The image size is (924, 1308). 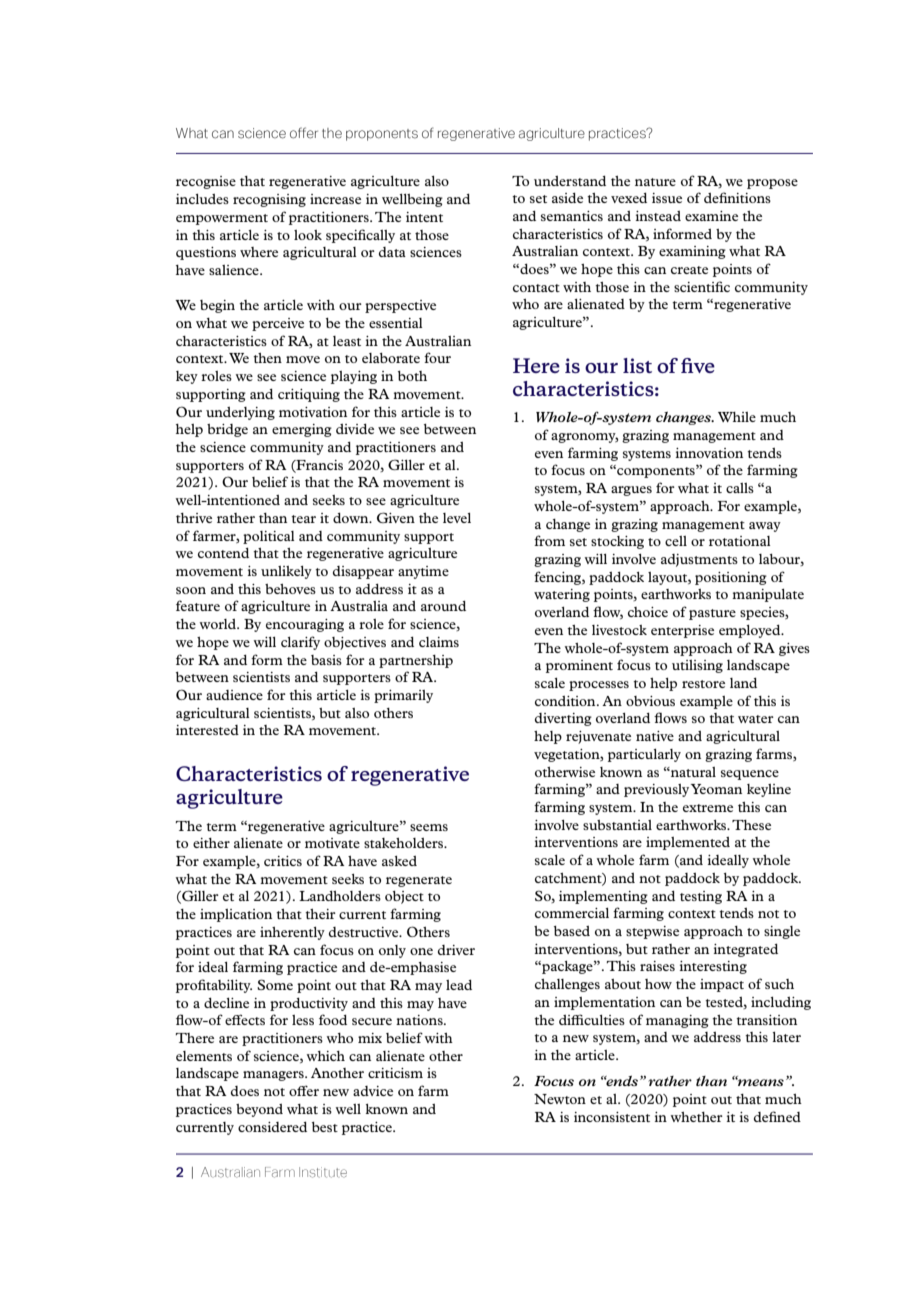 I want to click on Newton, so click(x=560, y=1099).
